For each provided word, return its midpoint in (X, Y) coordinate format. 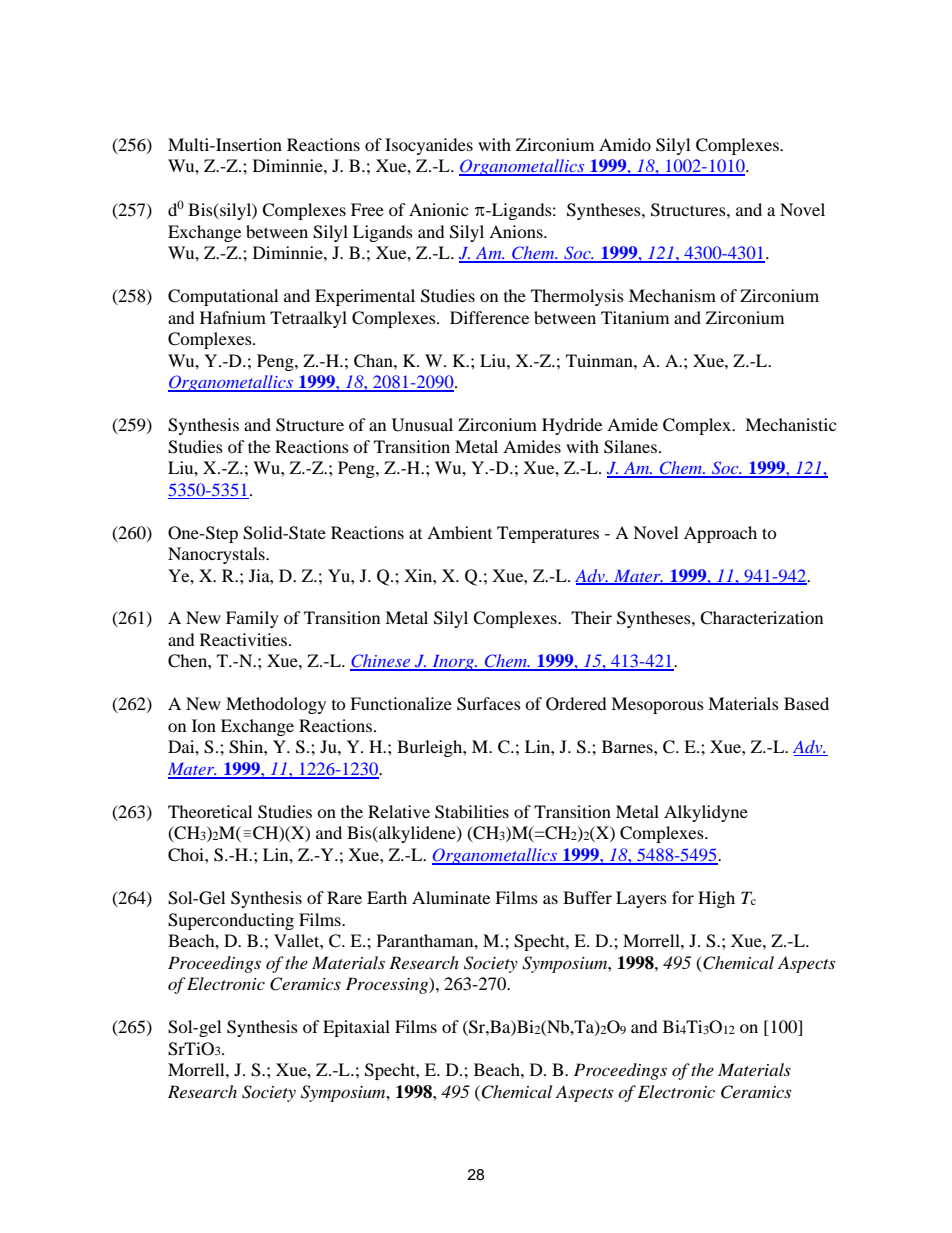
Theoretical (210, 811)
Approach (720, 534)
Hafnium (233, 317)
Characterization (761, 618)
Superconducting (231, 921)
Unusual (422, 425)
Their (591, 617)
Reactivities (243, 639)
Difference (489, 317)
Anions (517, 231)
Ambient (459, 532)
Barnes (628, 746)
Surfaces (489, 704)
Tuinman (600, 360)
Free (367, 209)
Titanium (635, 317)
